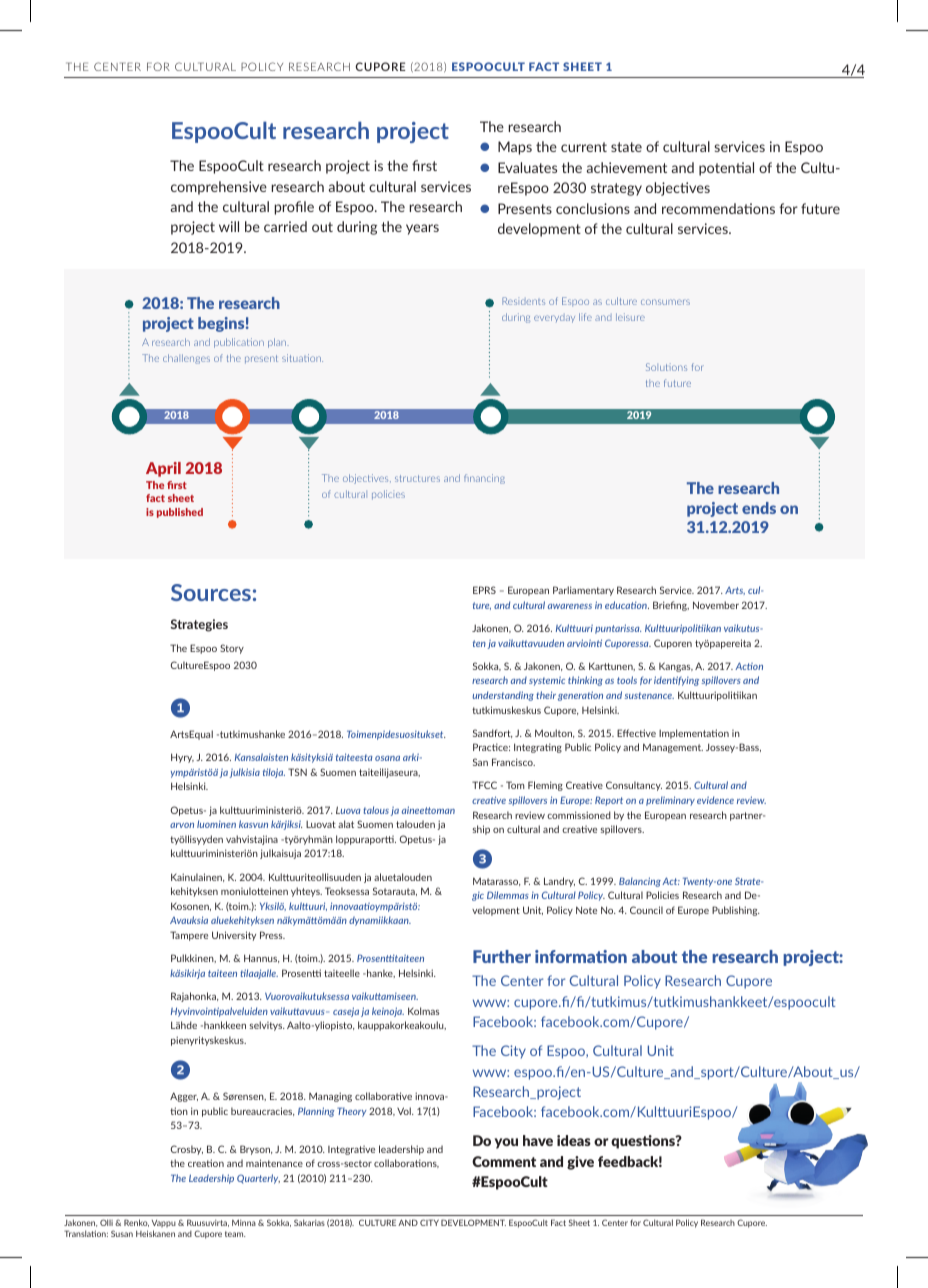 The image size is (928, 1288). What do you see at coordinates (219, 188) in the image?
I see `comprehensive` at bounding box center [219, 188].
